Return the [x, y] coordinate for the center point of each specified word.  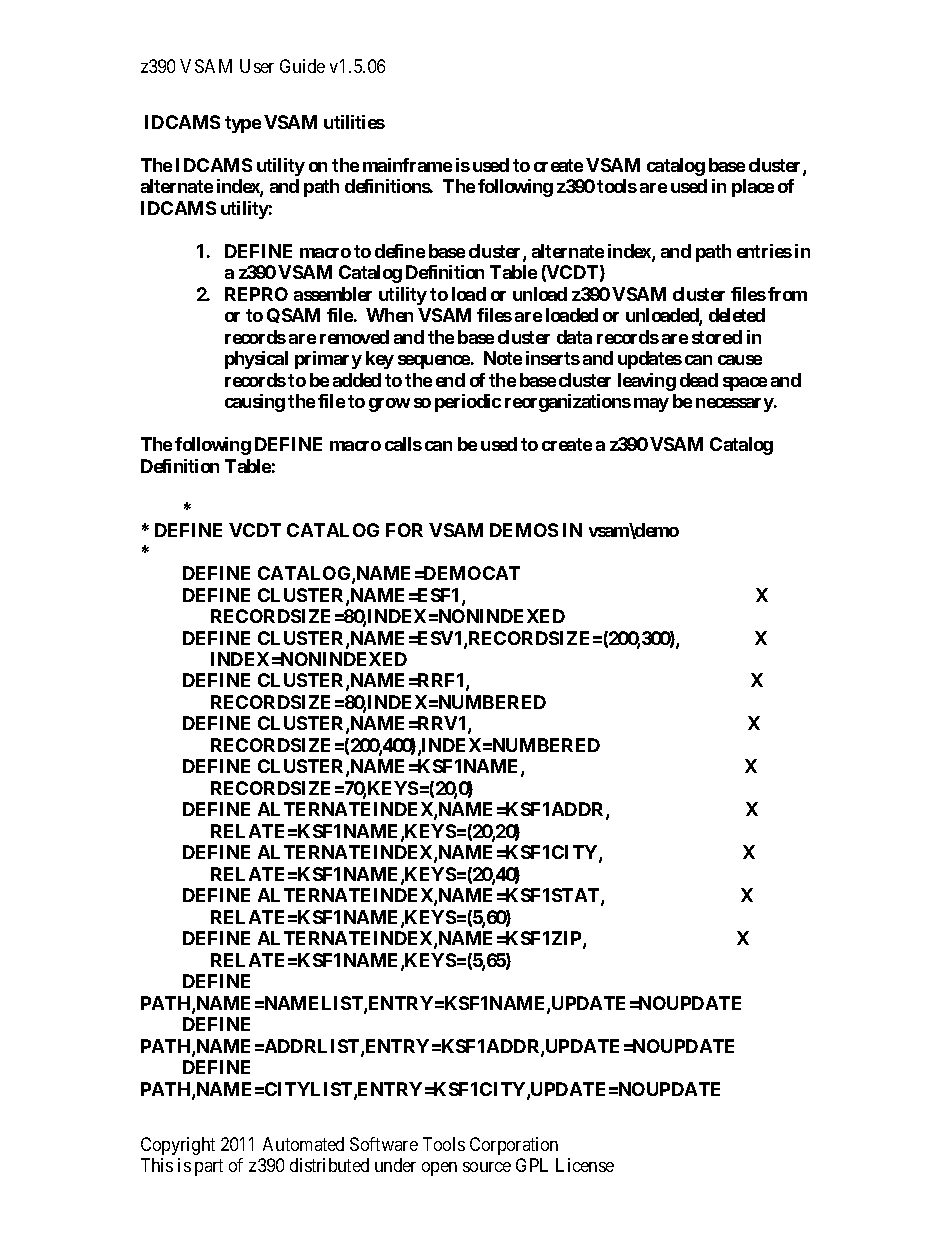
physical [256, 360]
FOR [404, 530]
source [487, 1167]
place [753, 188]
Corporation [514, 1146]
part [209, 1167]
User [257, 66]
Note [503, 358]
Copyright [178, 1146]
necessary [735, 405]
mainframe [407, 165]
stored [717, 337]
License [585, 1165]
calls [403, 444]
